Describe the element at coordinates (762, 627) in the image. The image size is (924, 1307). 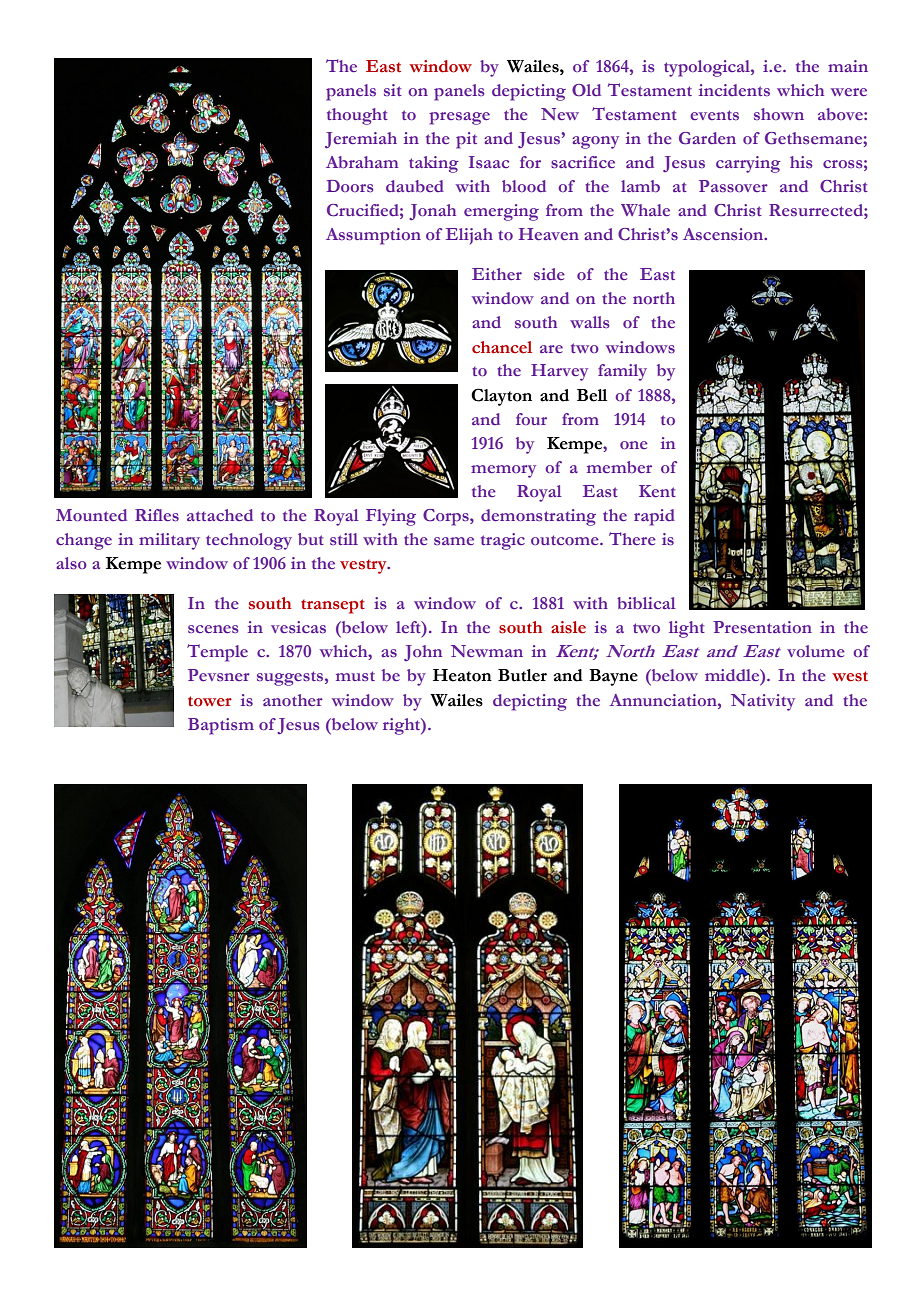
I see `Presentation` at that location.
